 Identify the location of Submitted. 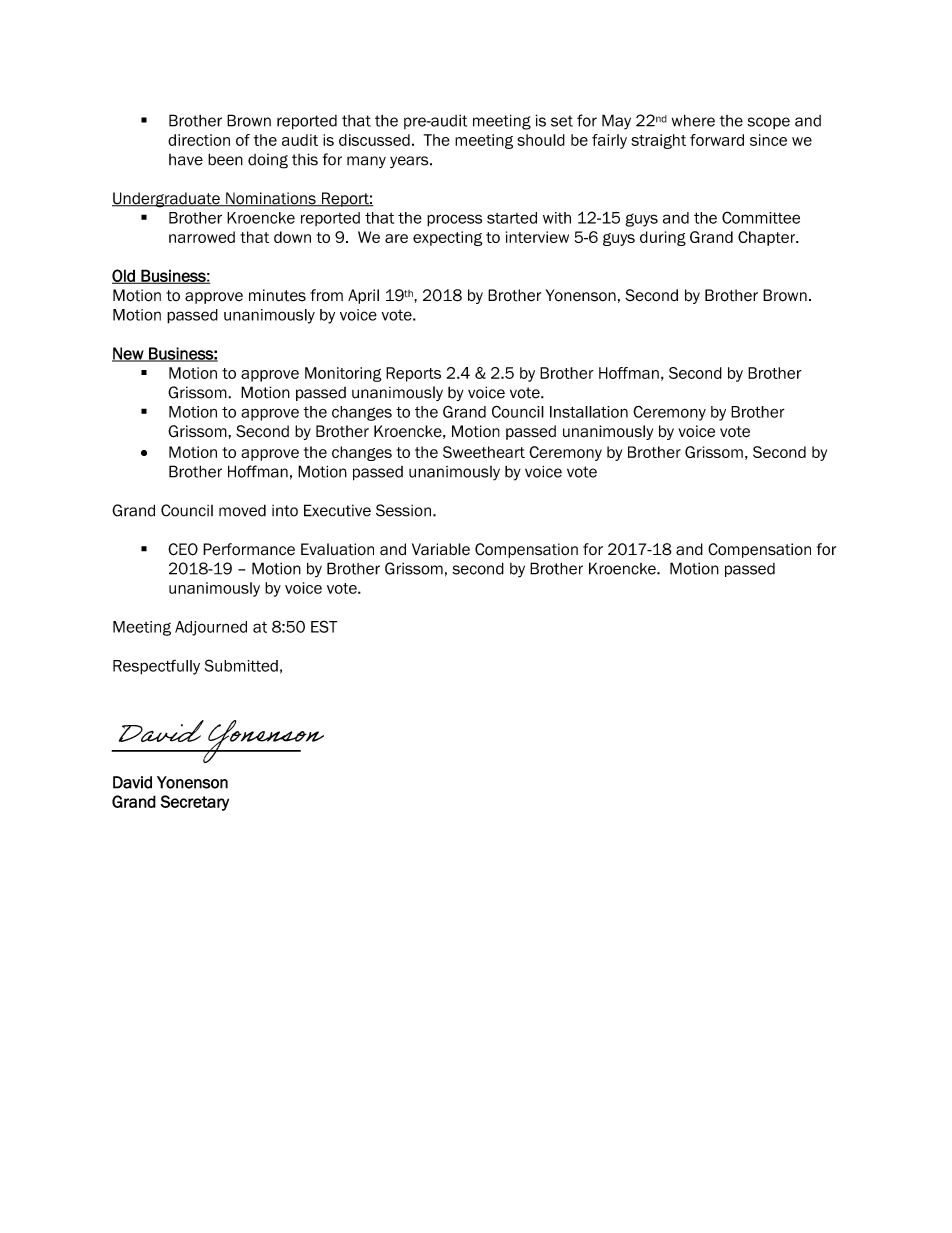
(241, 665).
